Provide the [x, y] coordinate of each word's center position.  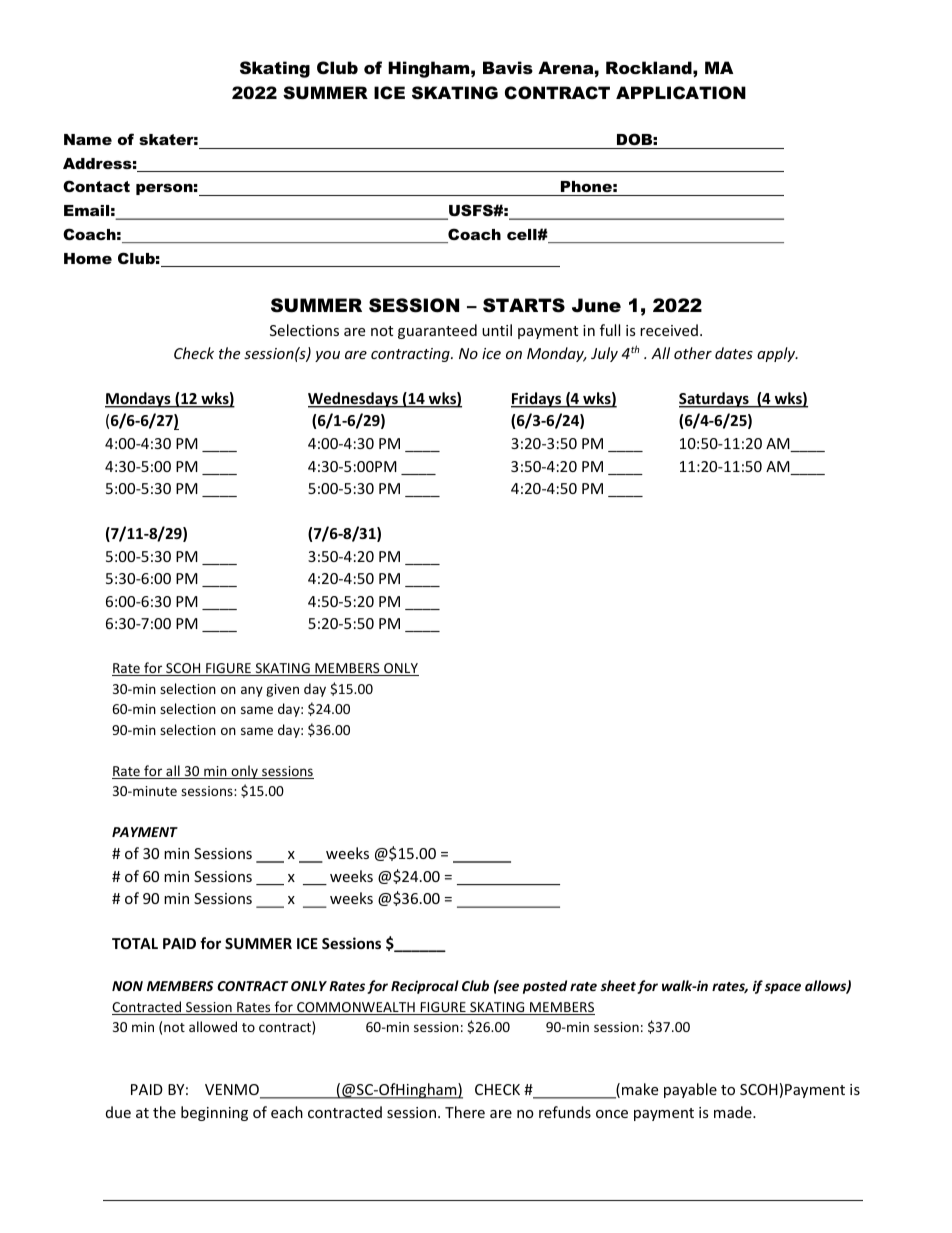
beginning [214, 1113]
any [252, 691]
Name [88, 139]
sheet [618, 985]
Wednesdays [354, 400]
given [282, 690]
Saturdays [715, 400]
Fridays [537, 400]
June [596, 305]
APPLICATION [681, 93]
